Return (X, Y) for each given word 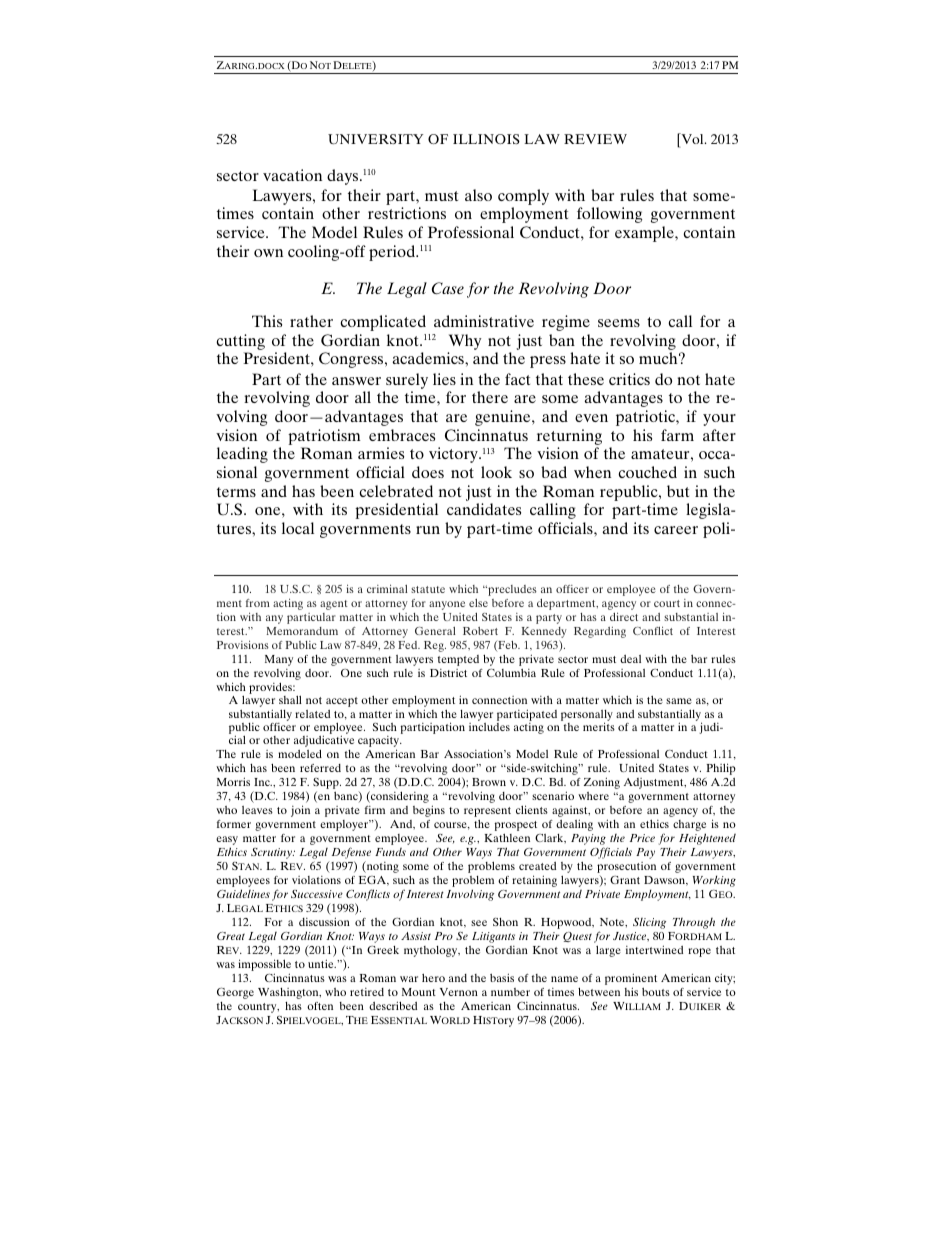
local (298, 528)
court (667, 603)
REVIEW (595, 139)
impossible (264, 966)
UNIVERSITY (375, 139)
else (478, 603)
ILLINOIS (486, 139)
